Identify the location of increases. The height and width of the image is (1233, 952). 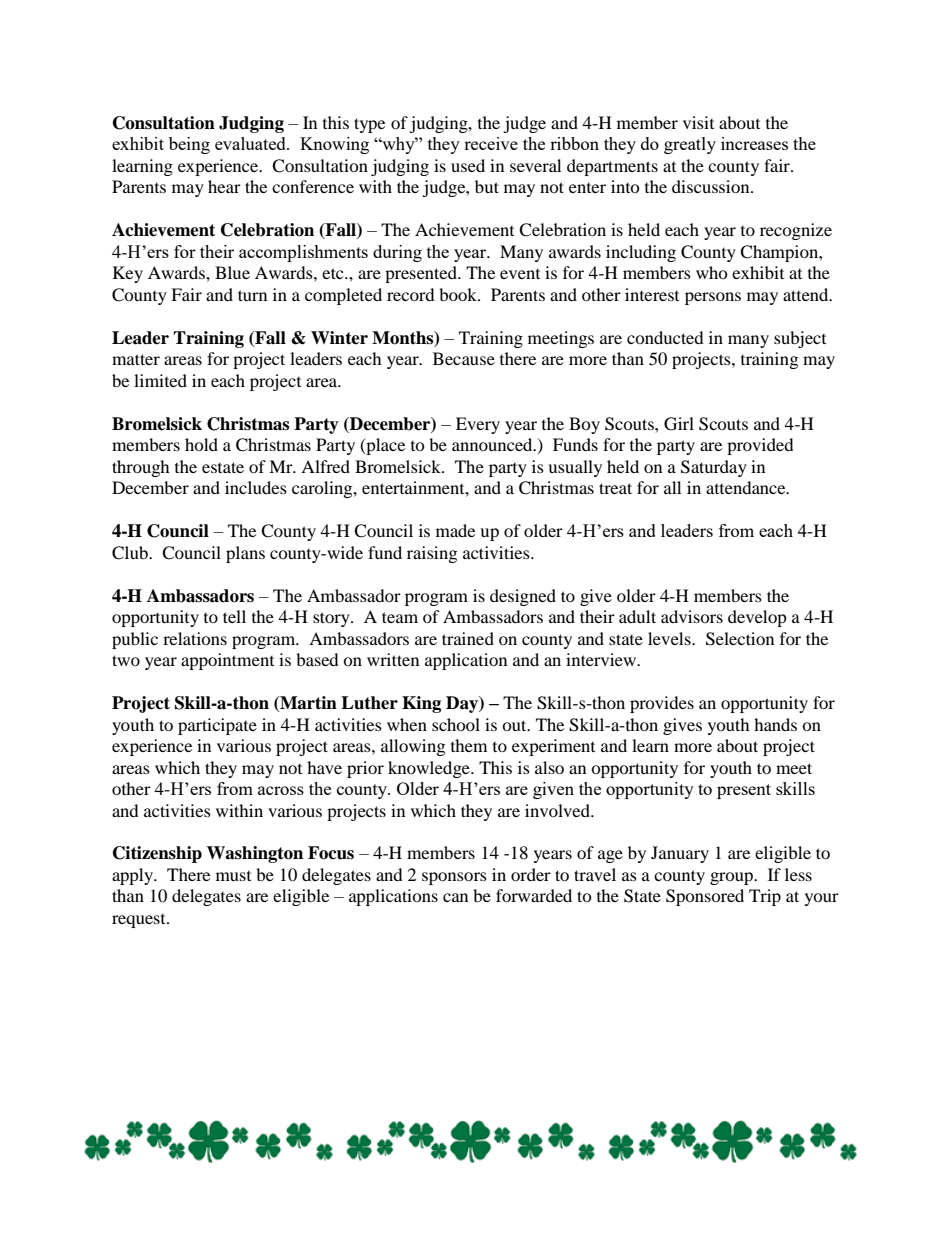
(754, 143).
